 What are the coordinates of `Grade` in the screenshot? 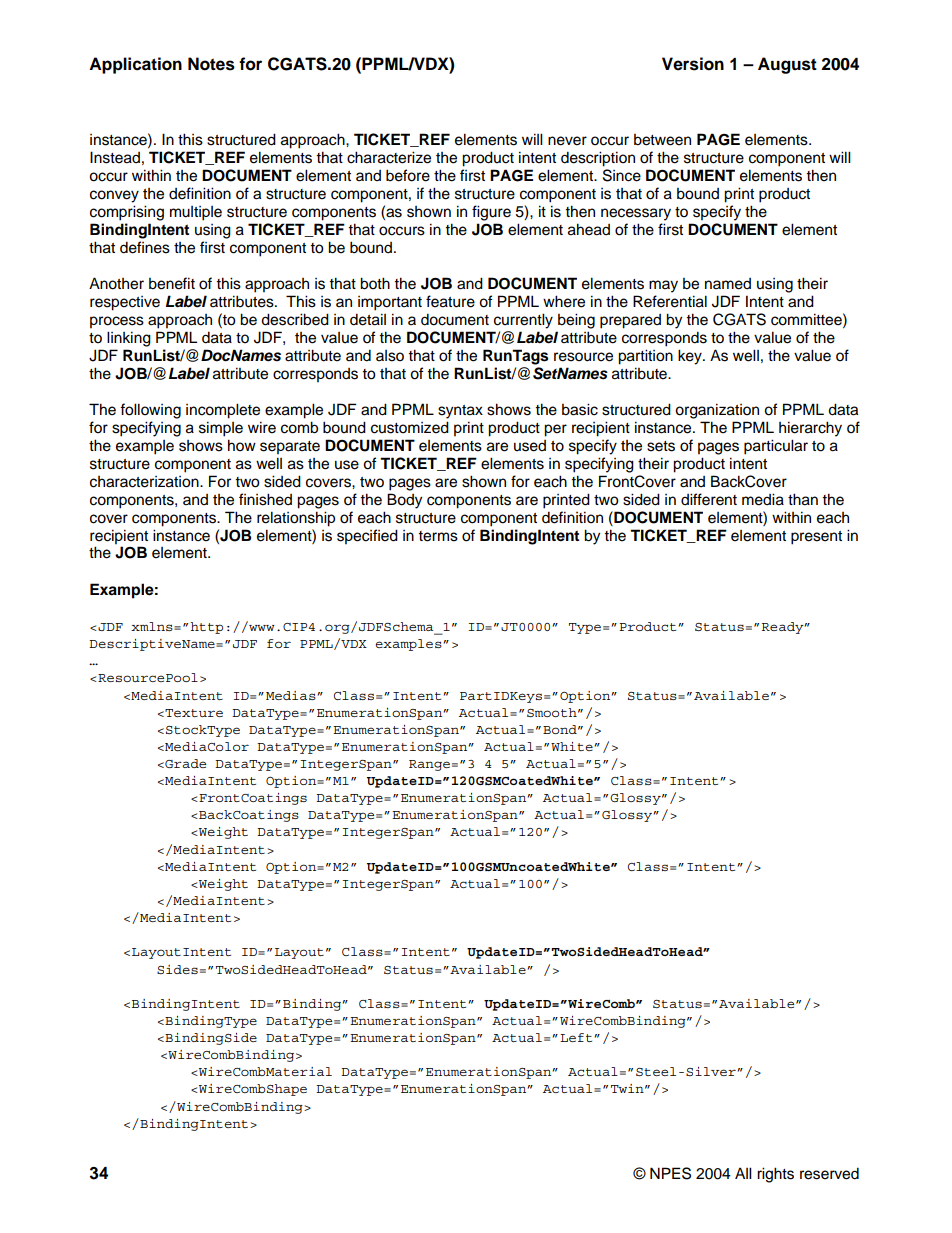 It's located at (184, 763).
